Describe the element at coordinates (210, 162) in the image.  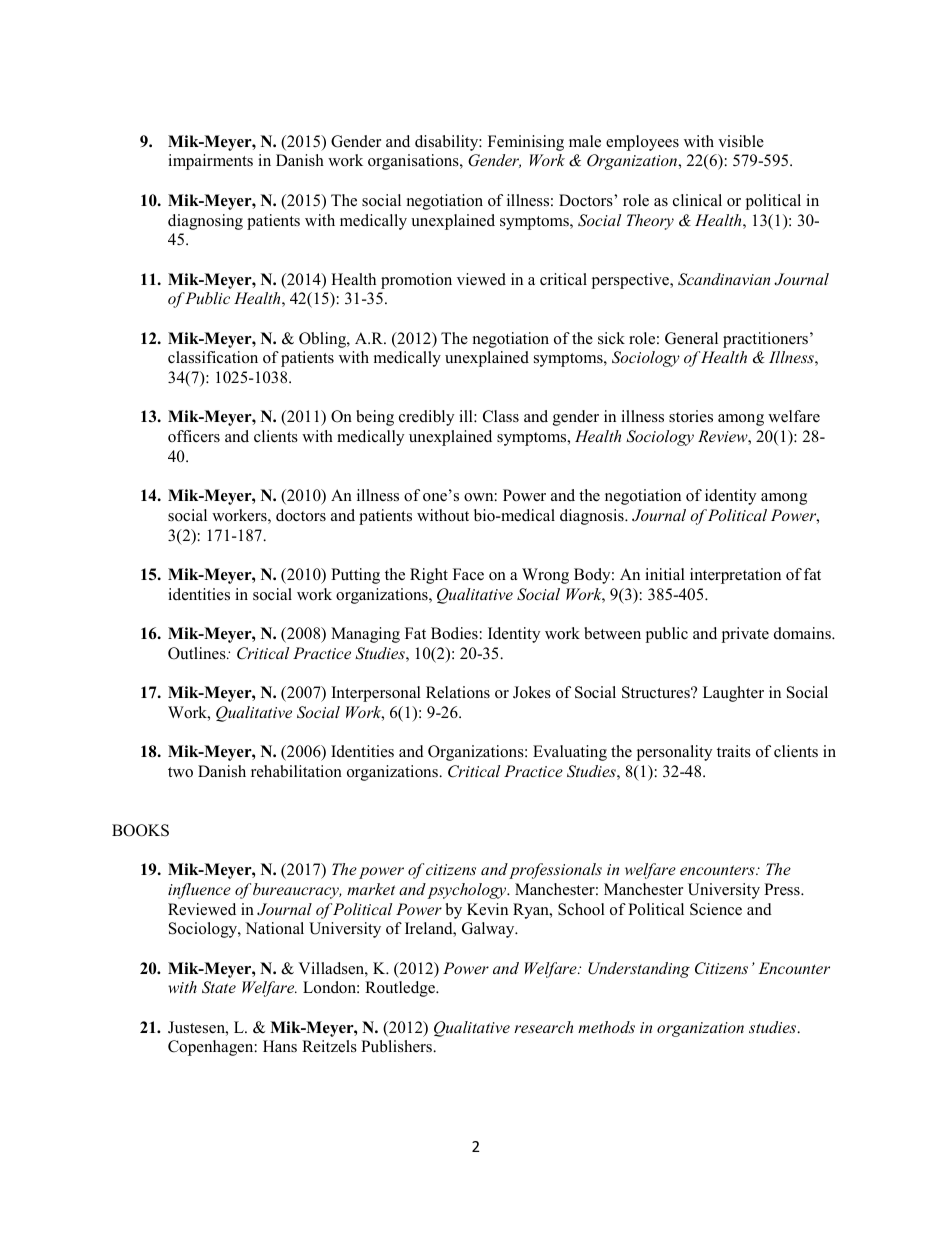
I see `impairments` at that location.
